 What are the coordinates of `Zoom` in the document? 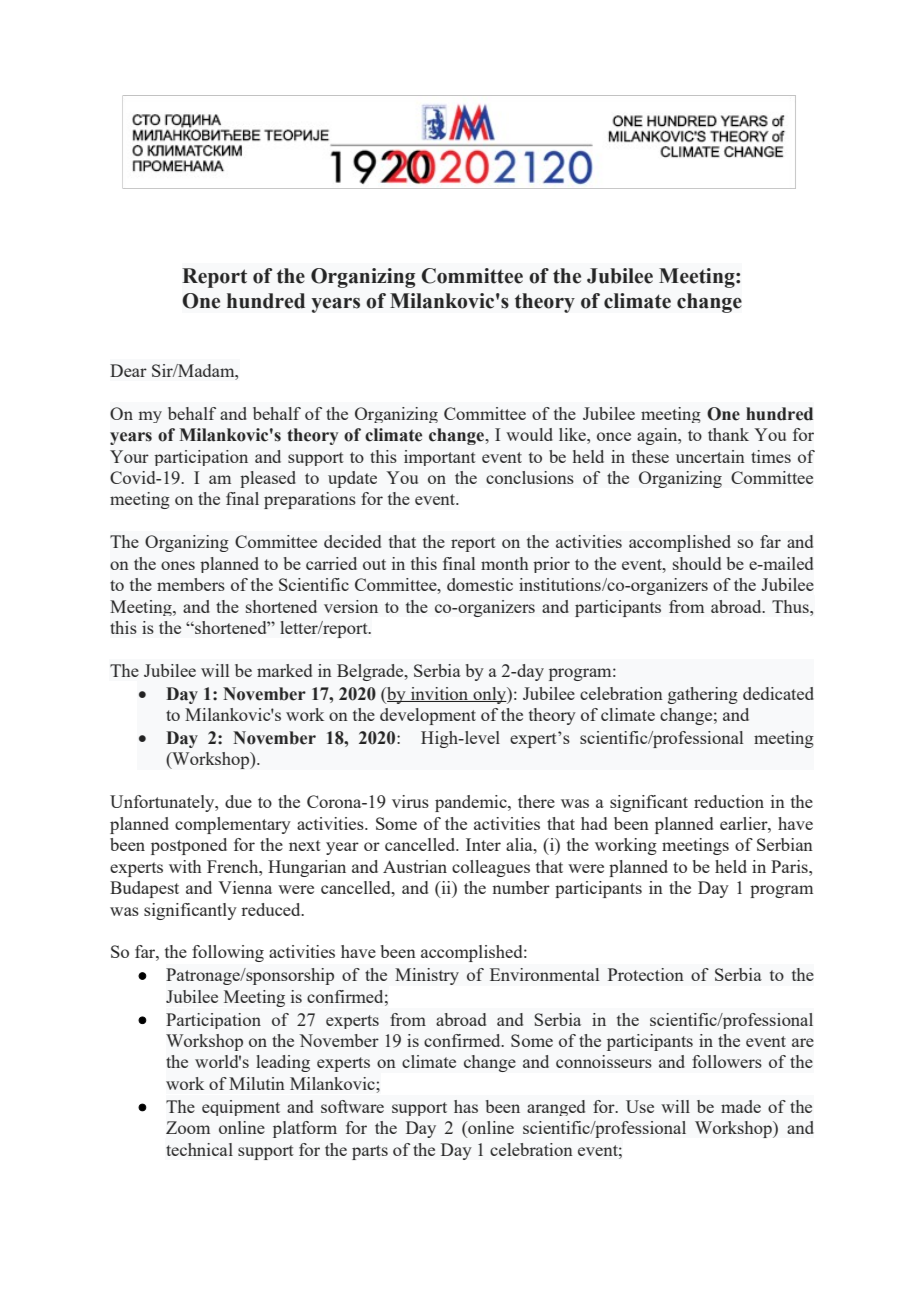 It's located at (188, 1127).
